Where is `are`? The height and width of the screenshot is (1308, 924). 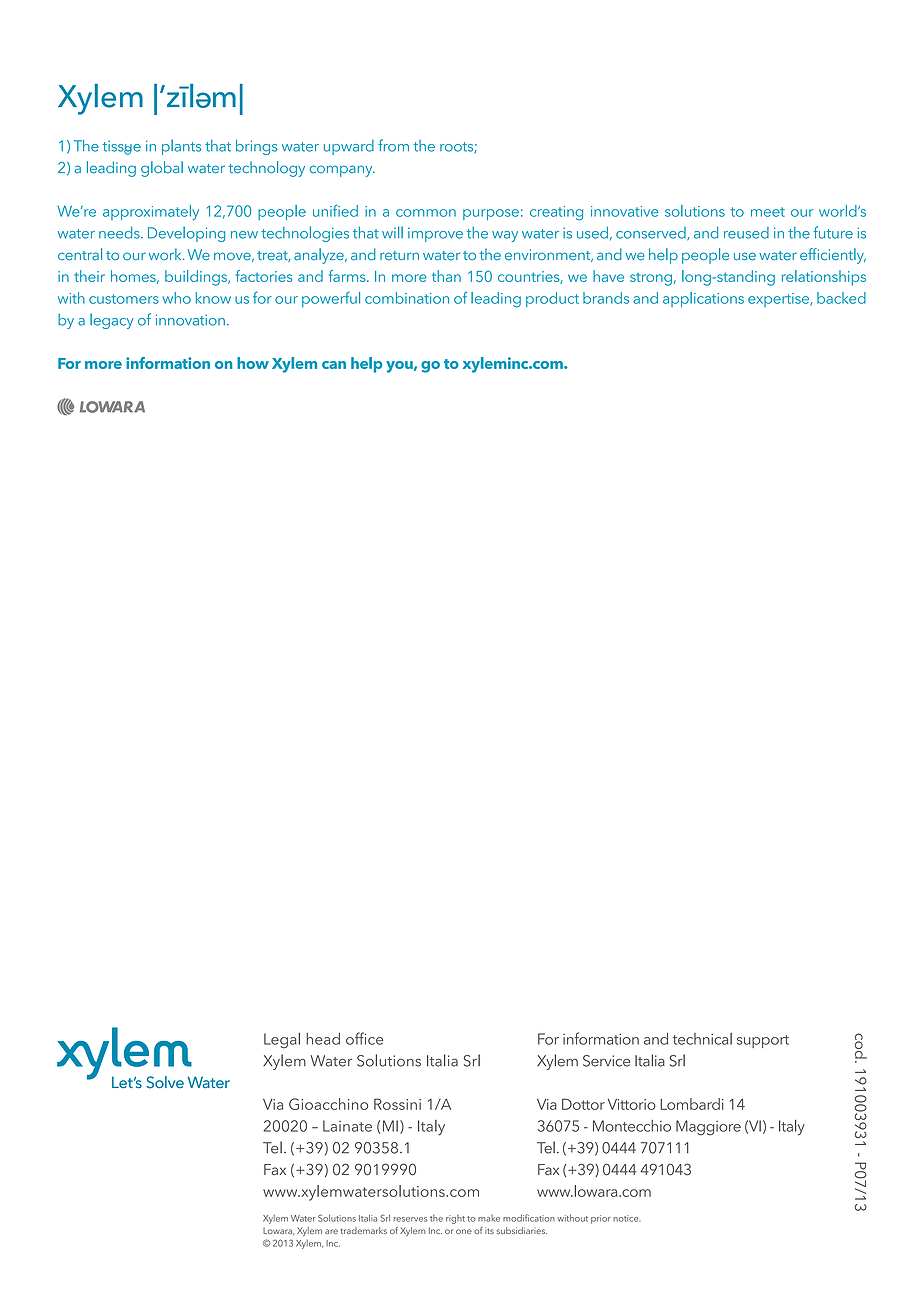
are is located at coordinates (331, 1231).
